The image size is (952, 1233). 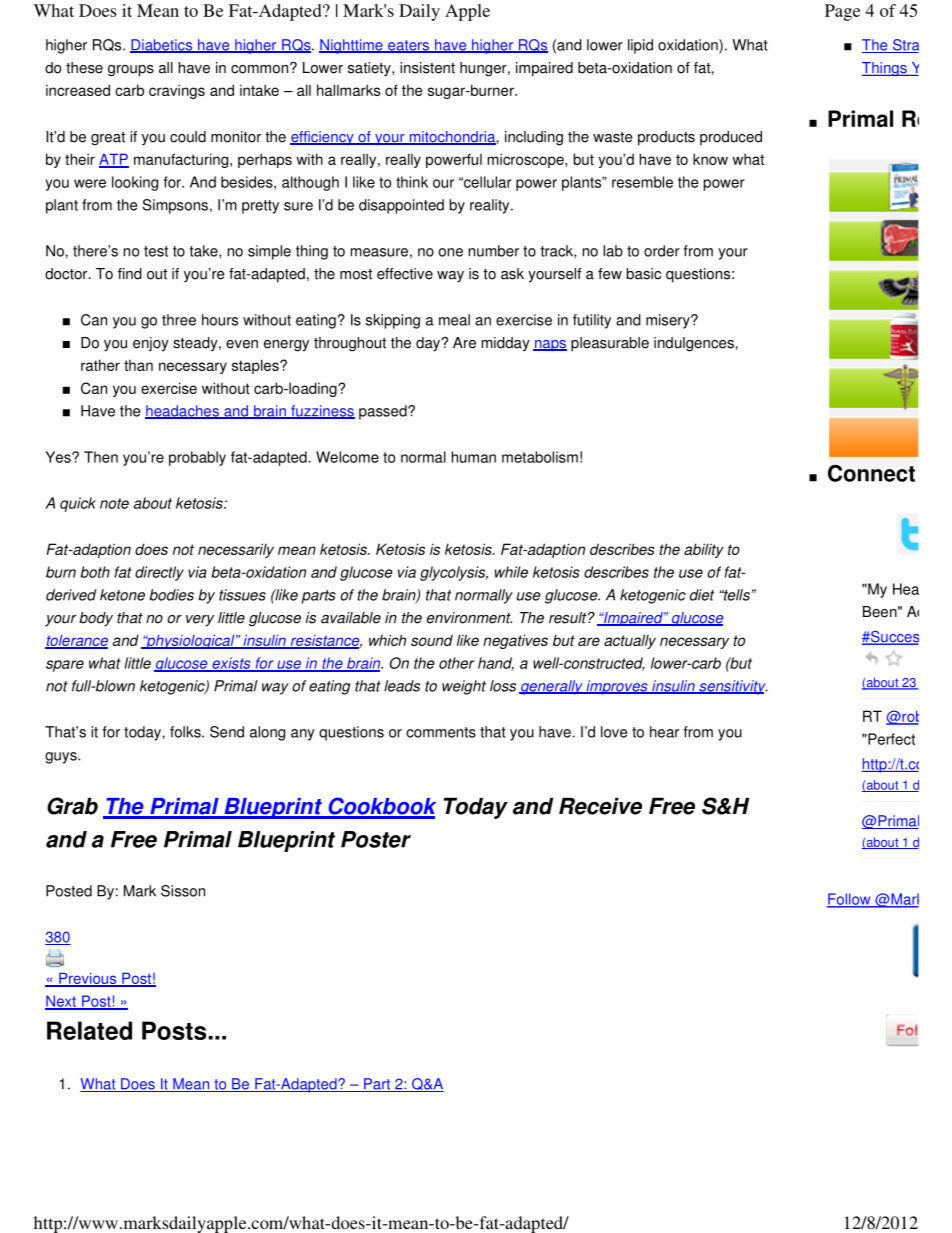 I want to click on Receive, so click(x=600, y=806).
